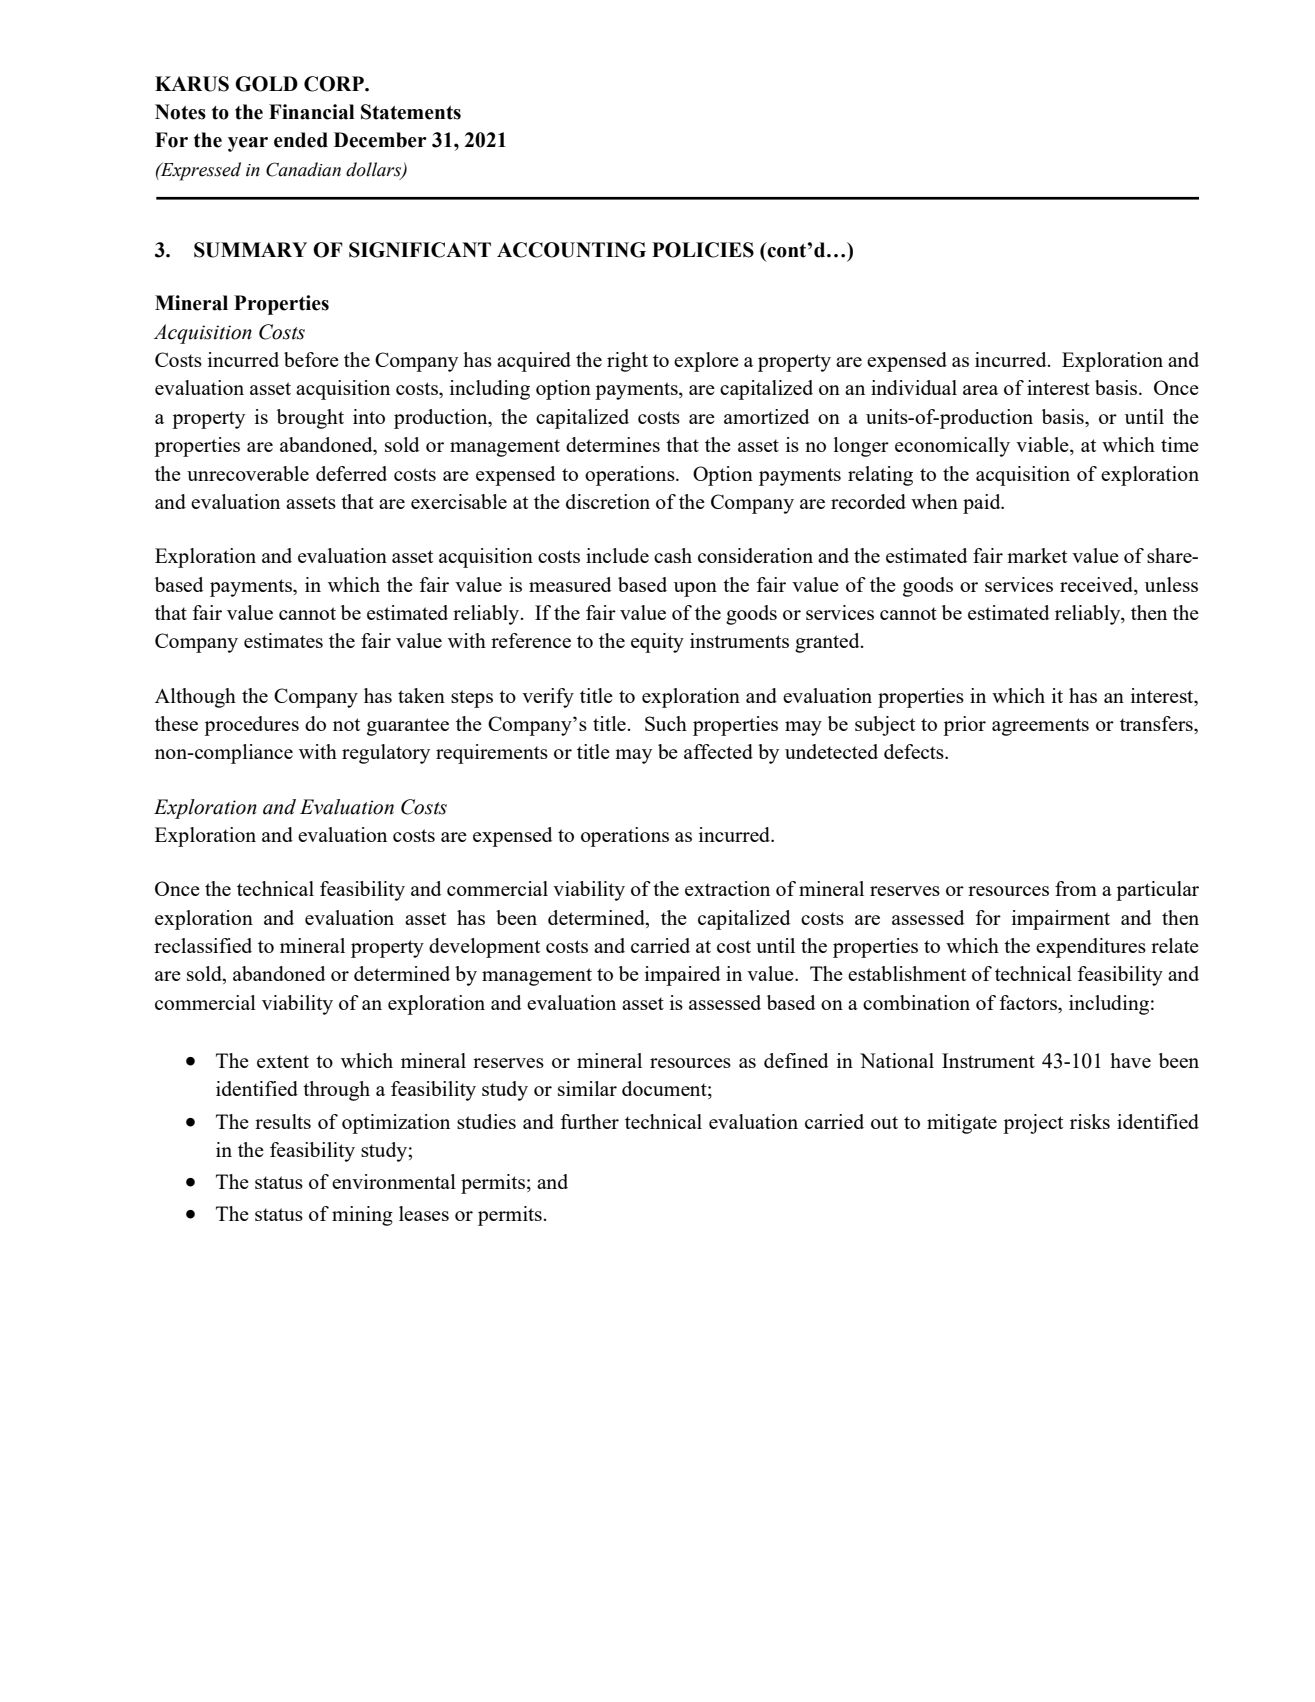 Image resolution: width=1315 pixels, height=1702 pixels. What do you see at coordinates (362, 1216) in the screenshot?
I see `mining` at bounding box center [362, 1216].
